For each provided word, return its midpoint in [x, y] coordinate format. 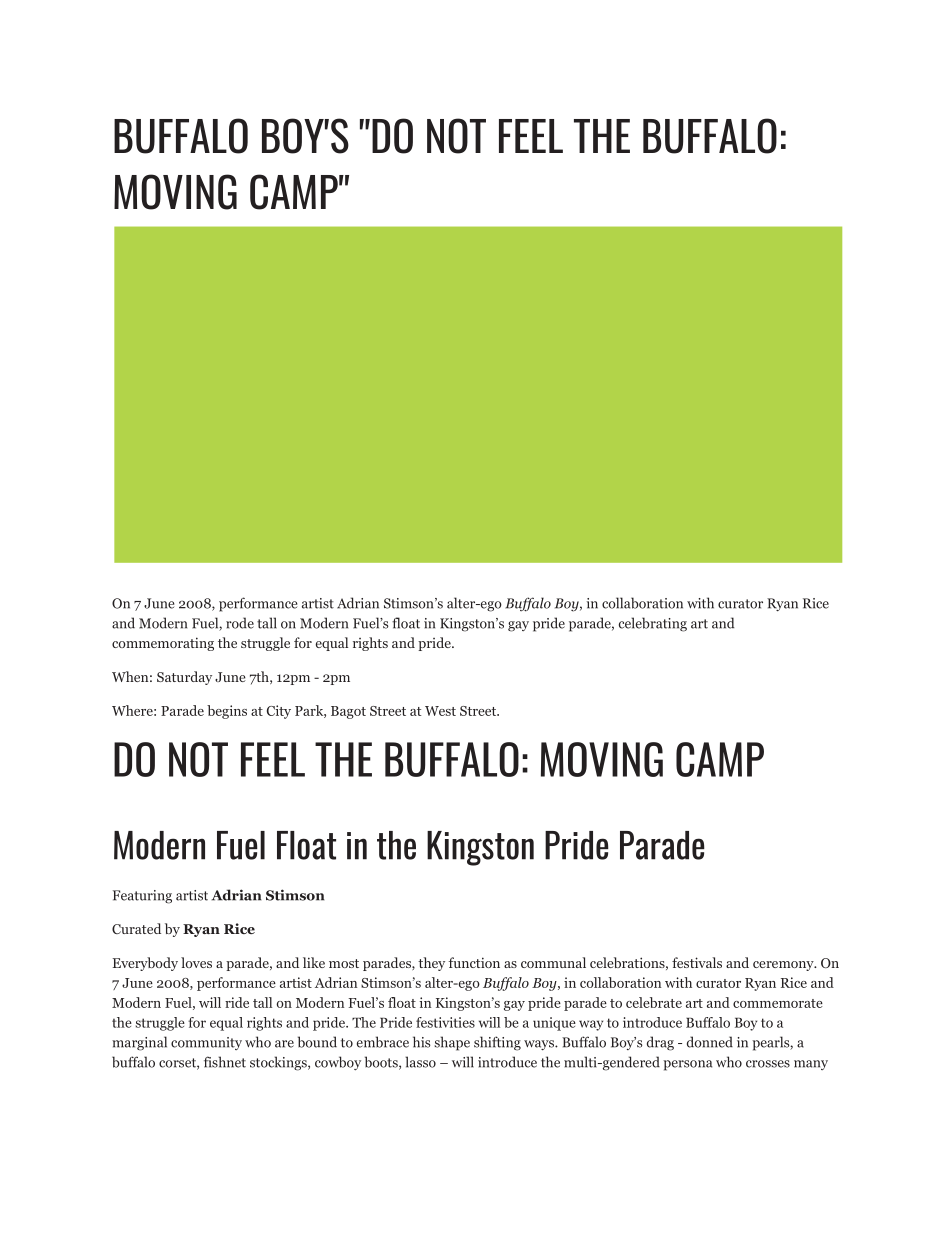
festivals [697, 962]
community [206, 1043]
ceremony [784, 966]
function [474, 962]
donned [710, 1042]
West [440, 711]
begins [227, 712]
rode [240, 623]
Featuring [142, 897]
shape [452, 1043]
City [279, 712]
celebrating [653, 624]
